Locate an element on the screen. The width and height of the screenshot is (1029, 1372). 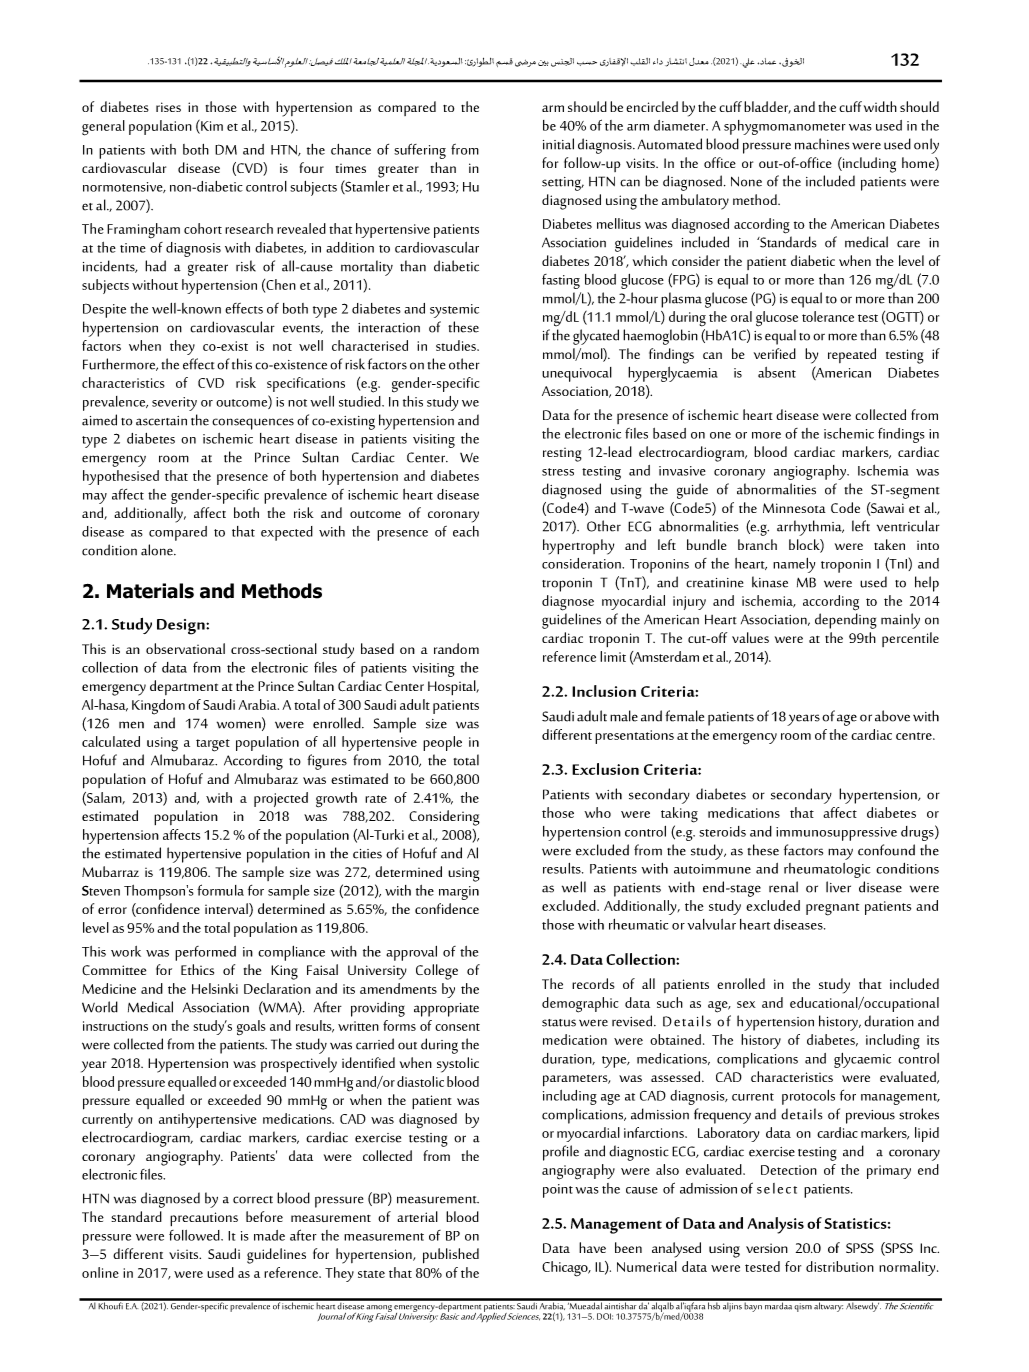
precautions is located at coordinates (204, 1219).
